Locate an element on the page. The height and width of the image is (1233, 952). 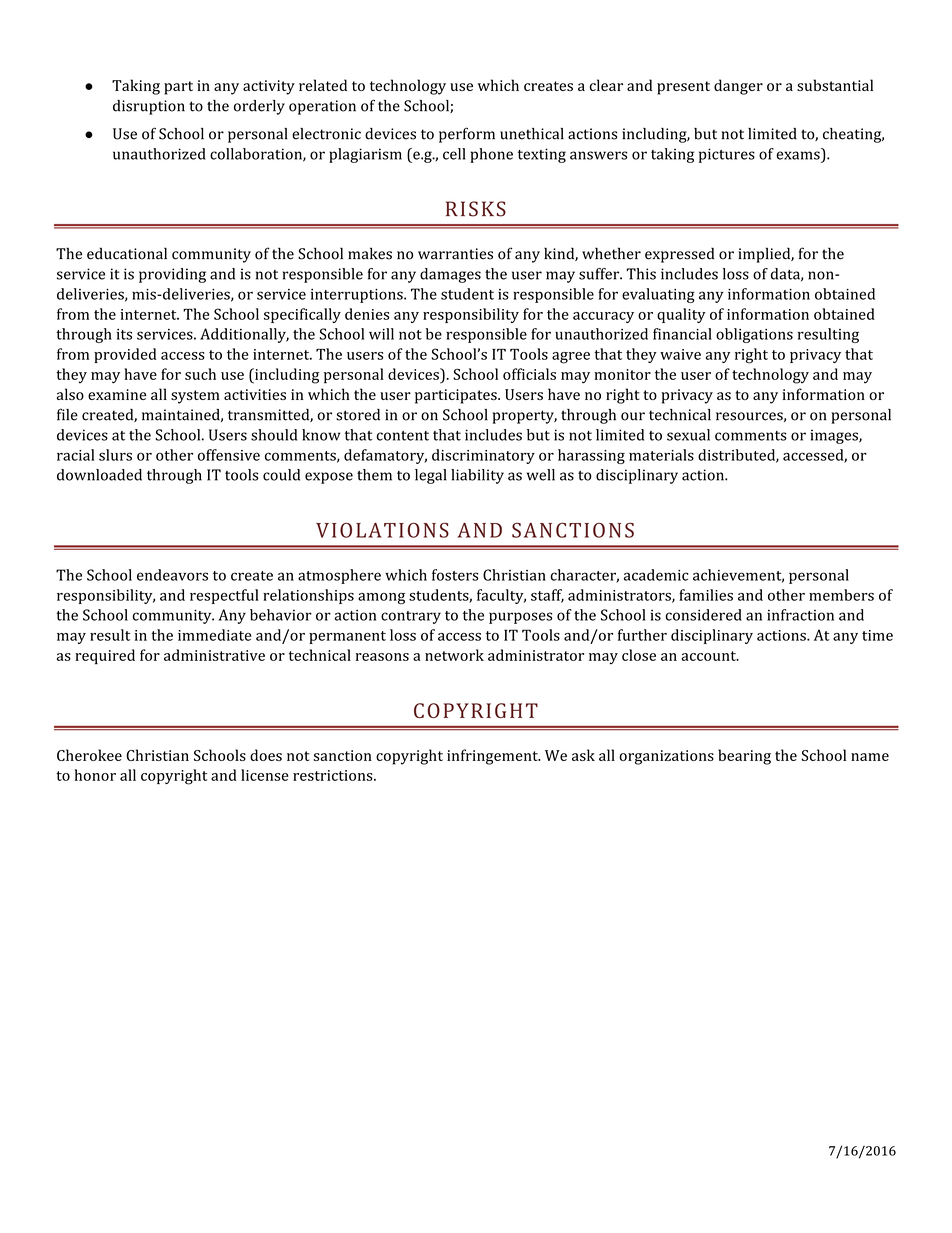
infringement is located at coordinates (493, 757).
